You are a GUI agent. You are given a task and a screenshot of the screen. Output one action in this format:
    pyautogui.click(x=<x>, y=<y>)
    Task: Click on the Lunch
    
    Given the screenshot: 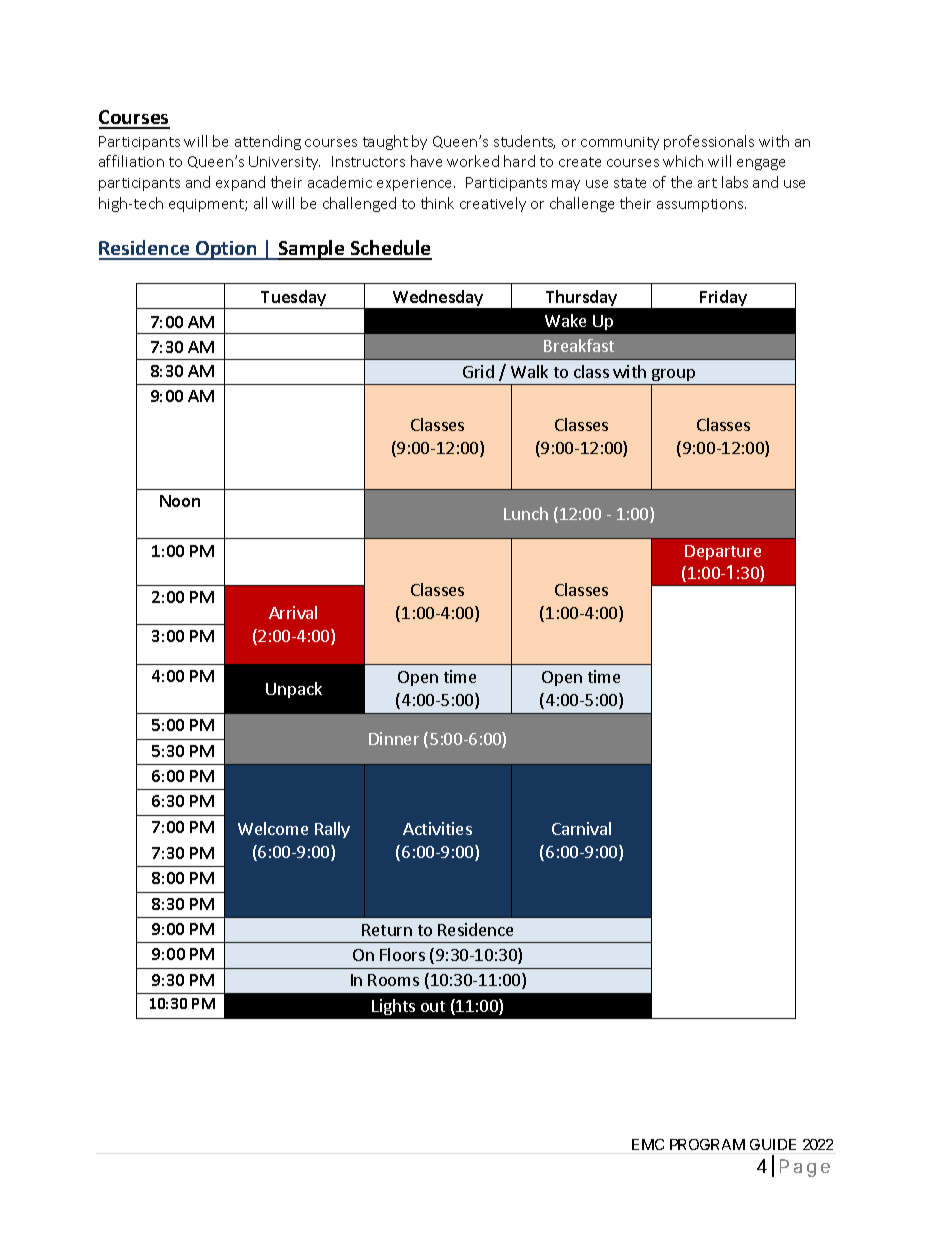 What is the action you would take?
    pyautogui.click(x=526, y=513)
